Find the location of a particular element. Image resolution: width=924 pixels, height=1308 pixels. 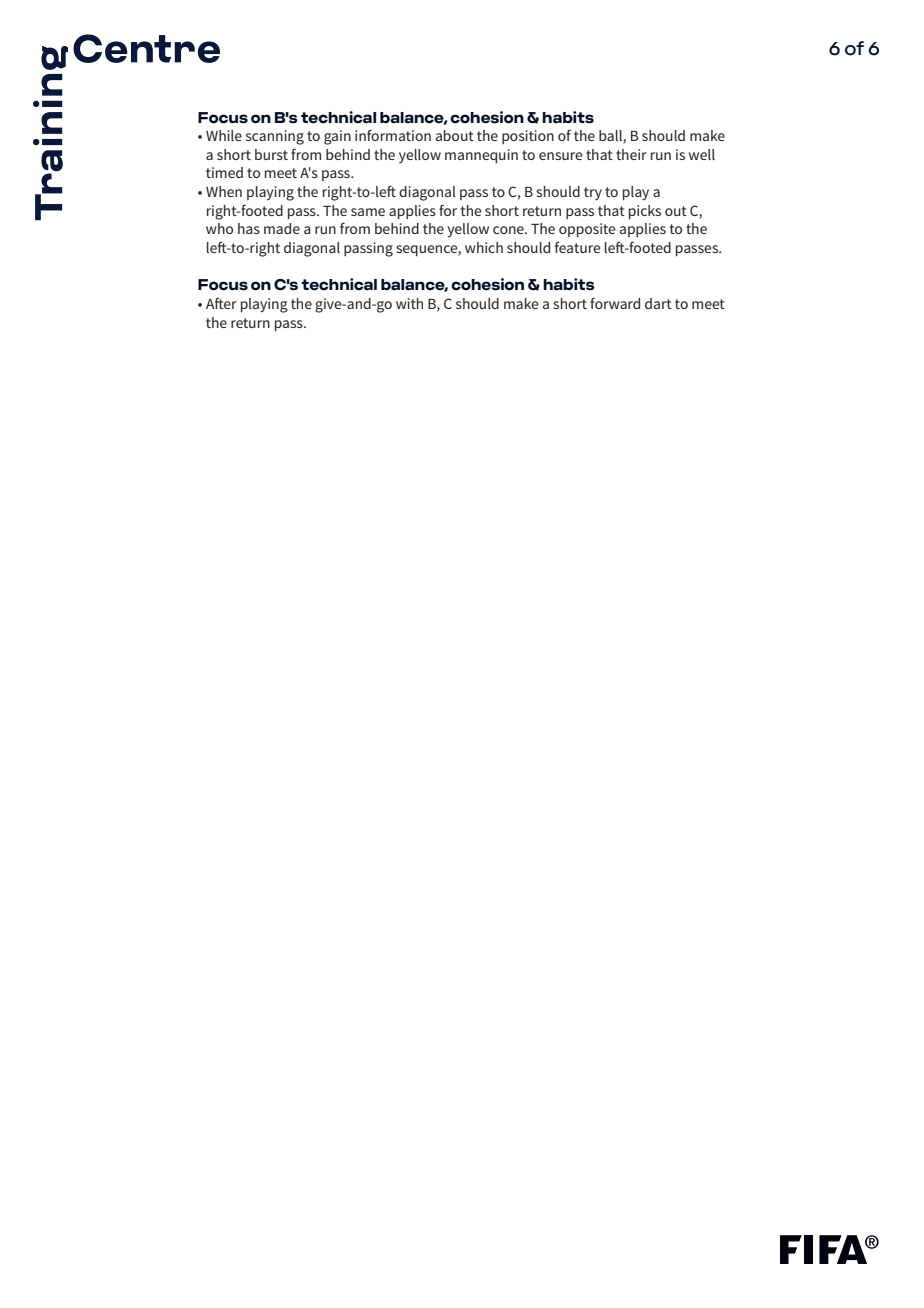

with is located at coordinates (409, 303).
